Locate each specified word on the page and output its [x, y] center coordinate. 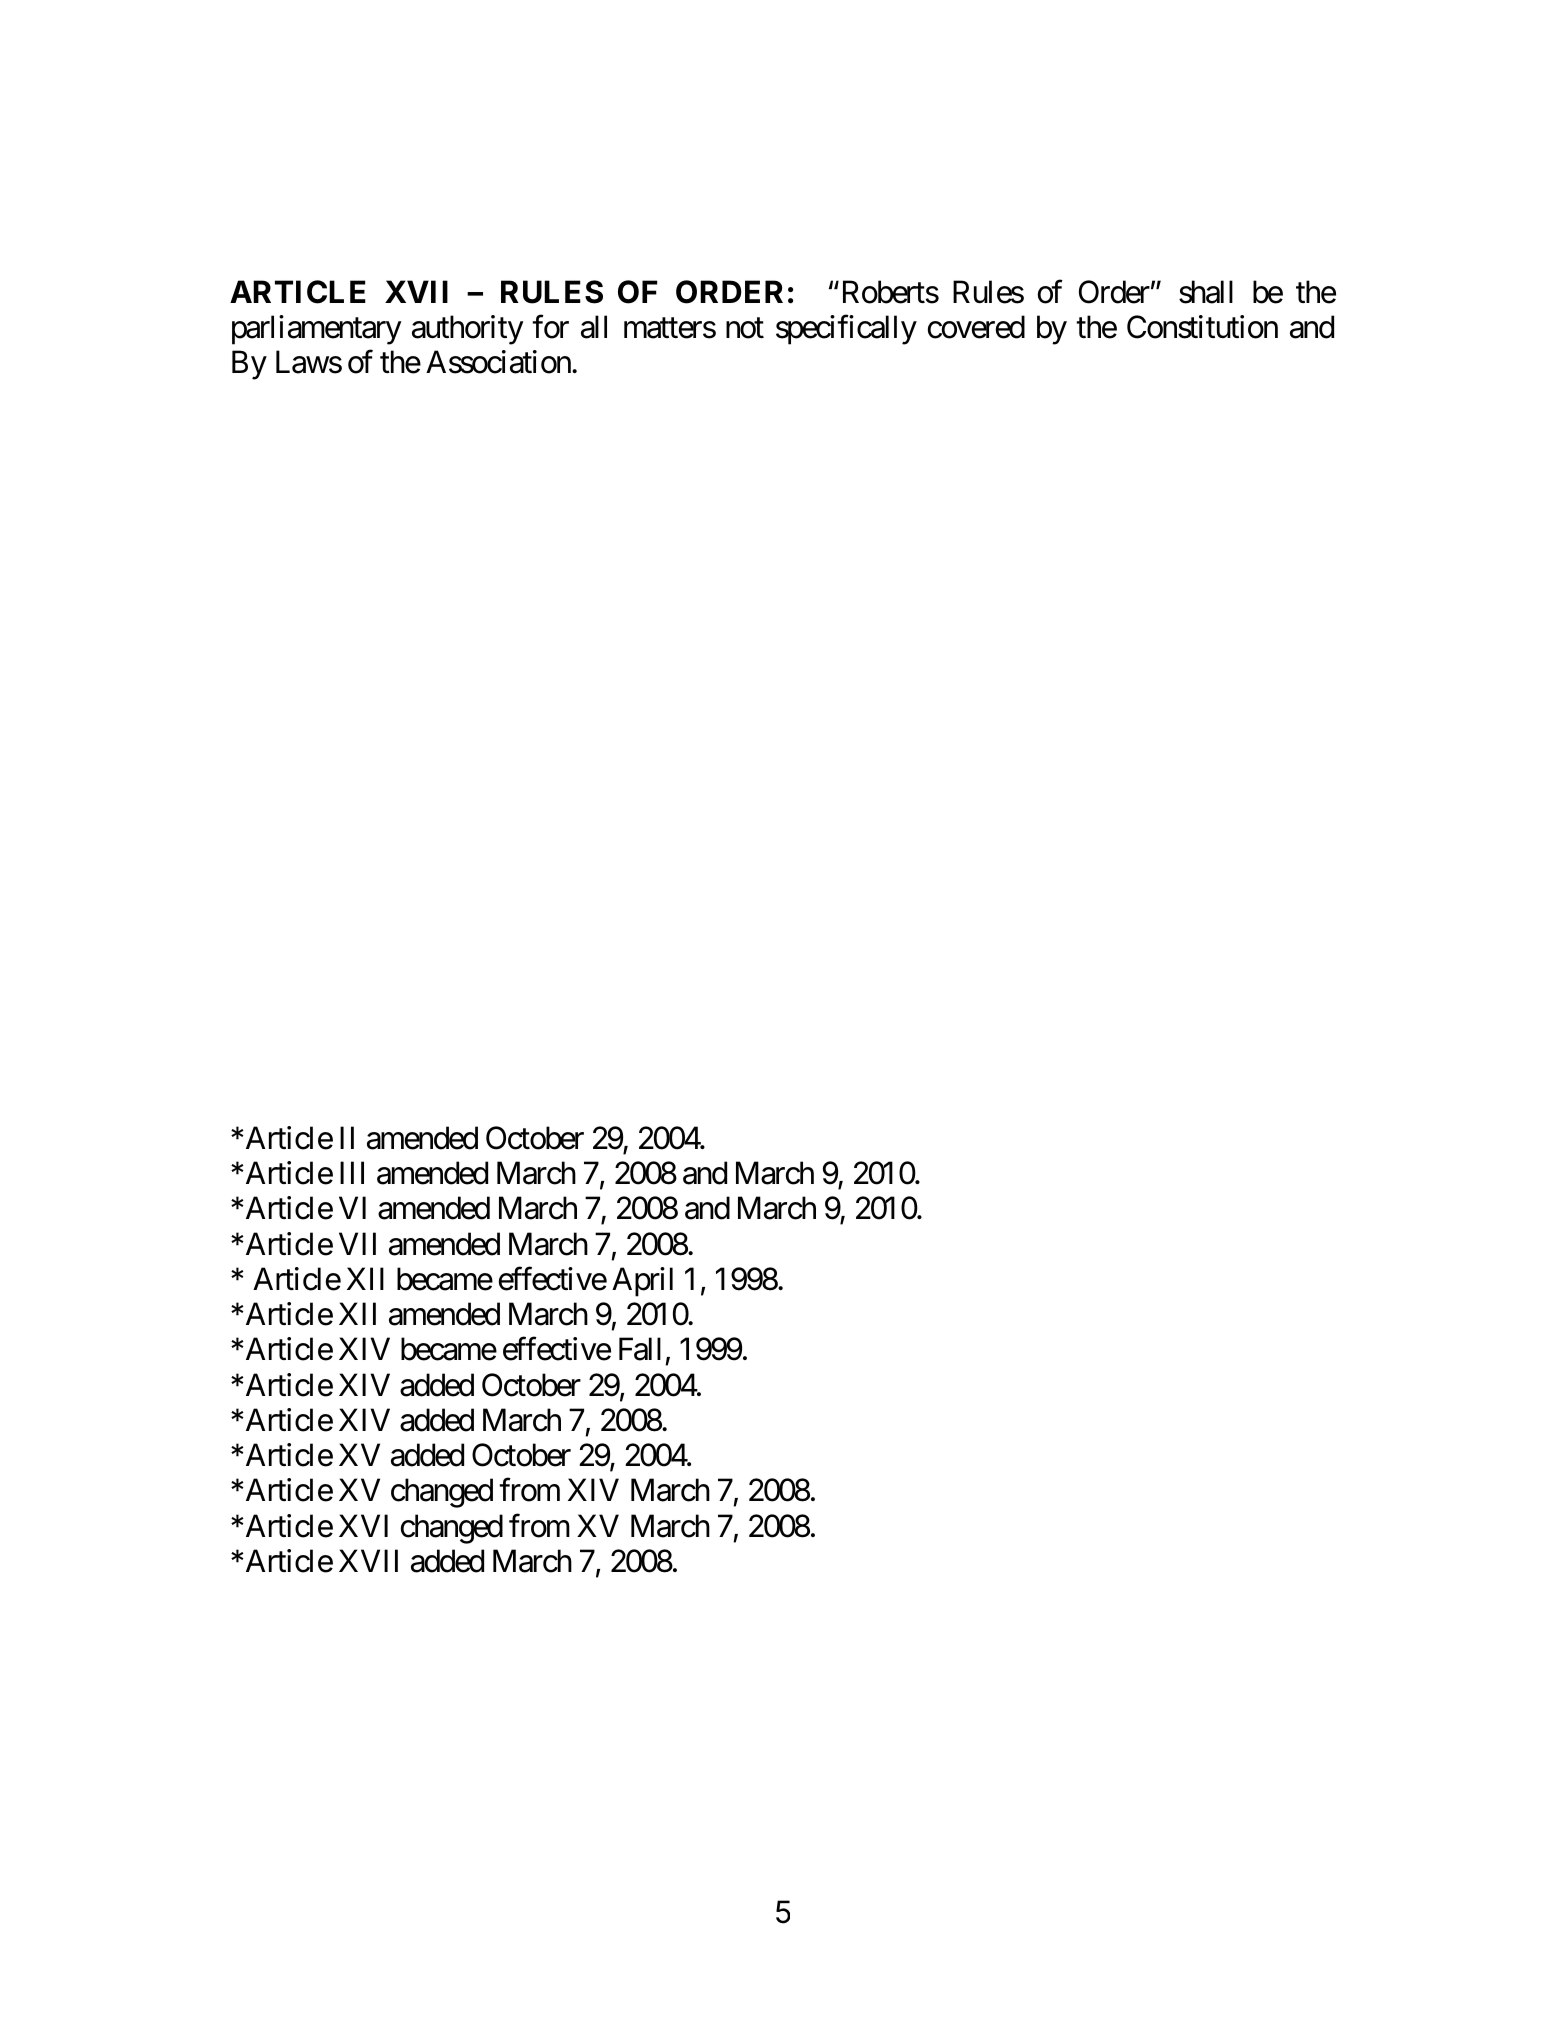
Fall [640, 1349]
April [642, 1282]
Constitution [1202, 327]
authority [468, 330]
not [745, 328]
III [352, 1173]
